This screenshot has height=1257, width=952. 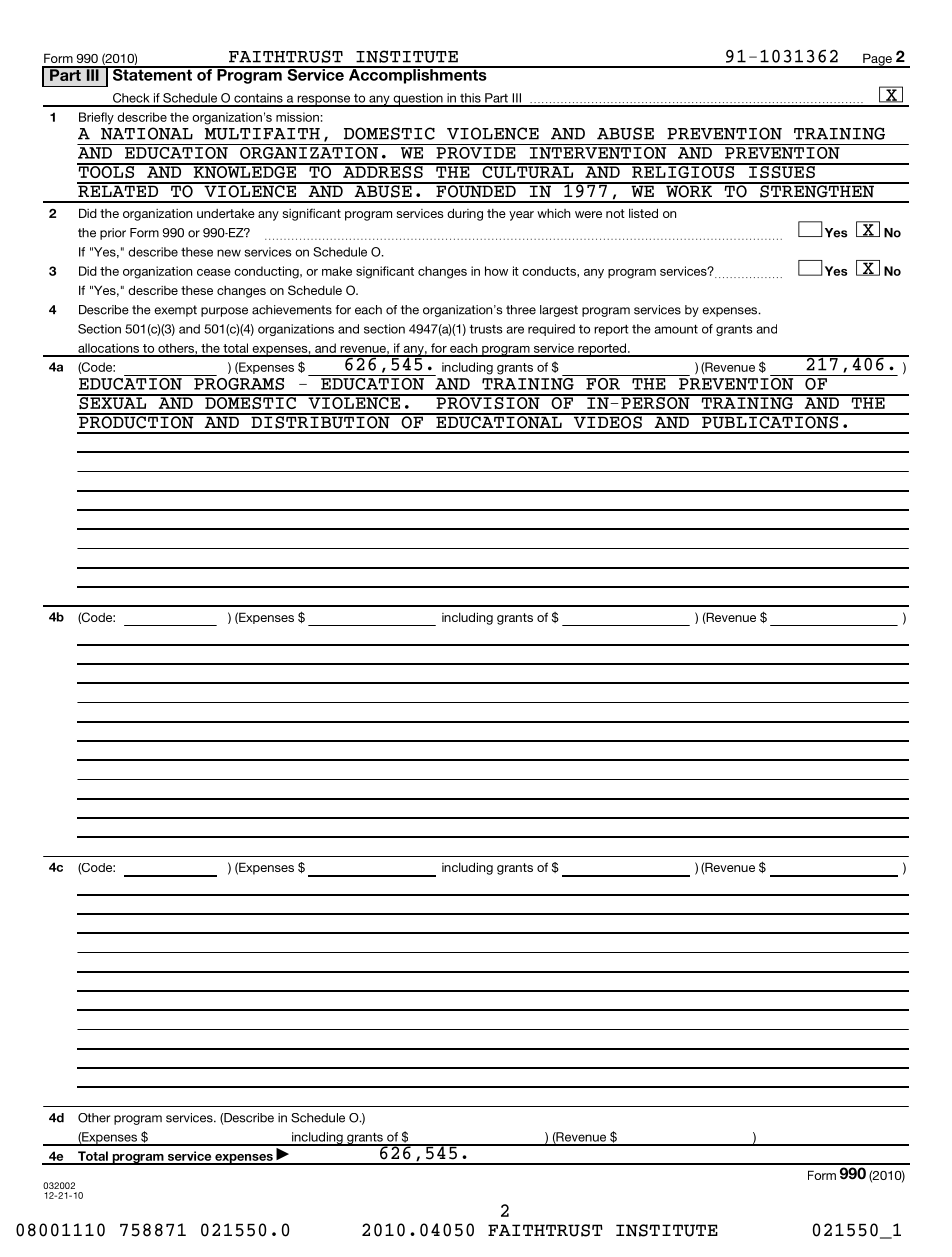 What do you see at coordinates (877, 60) in the screenshot?
I see `Page` at bounding box center [877, 60].
